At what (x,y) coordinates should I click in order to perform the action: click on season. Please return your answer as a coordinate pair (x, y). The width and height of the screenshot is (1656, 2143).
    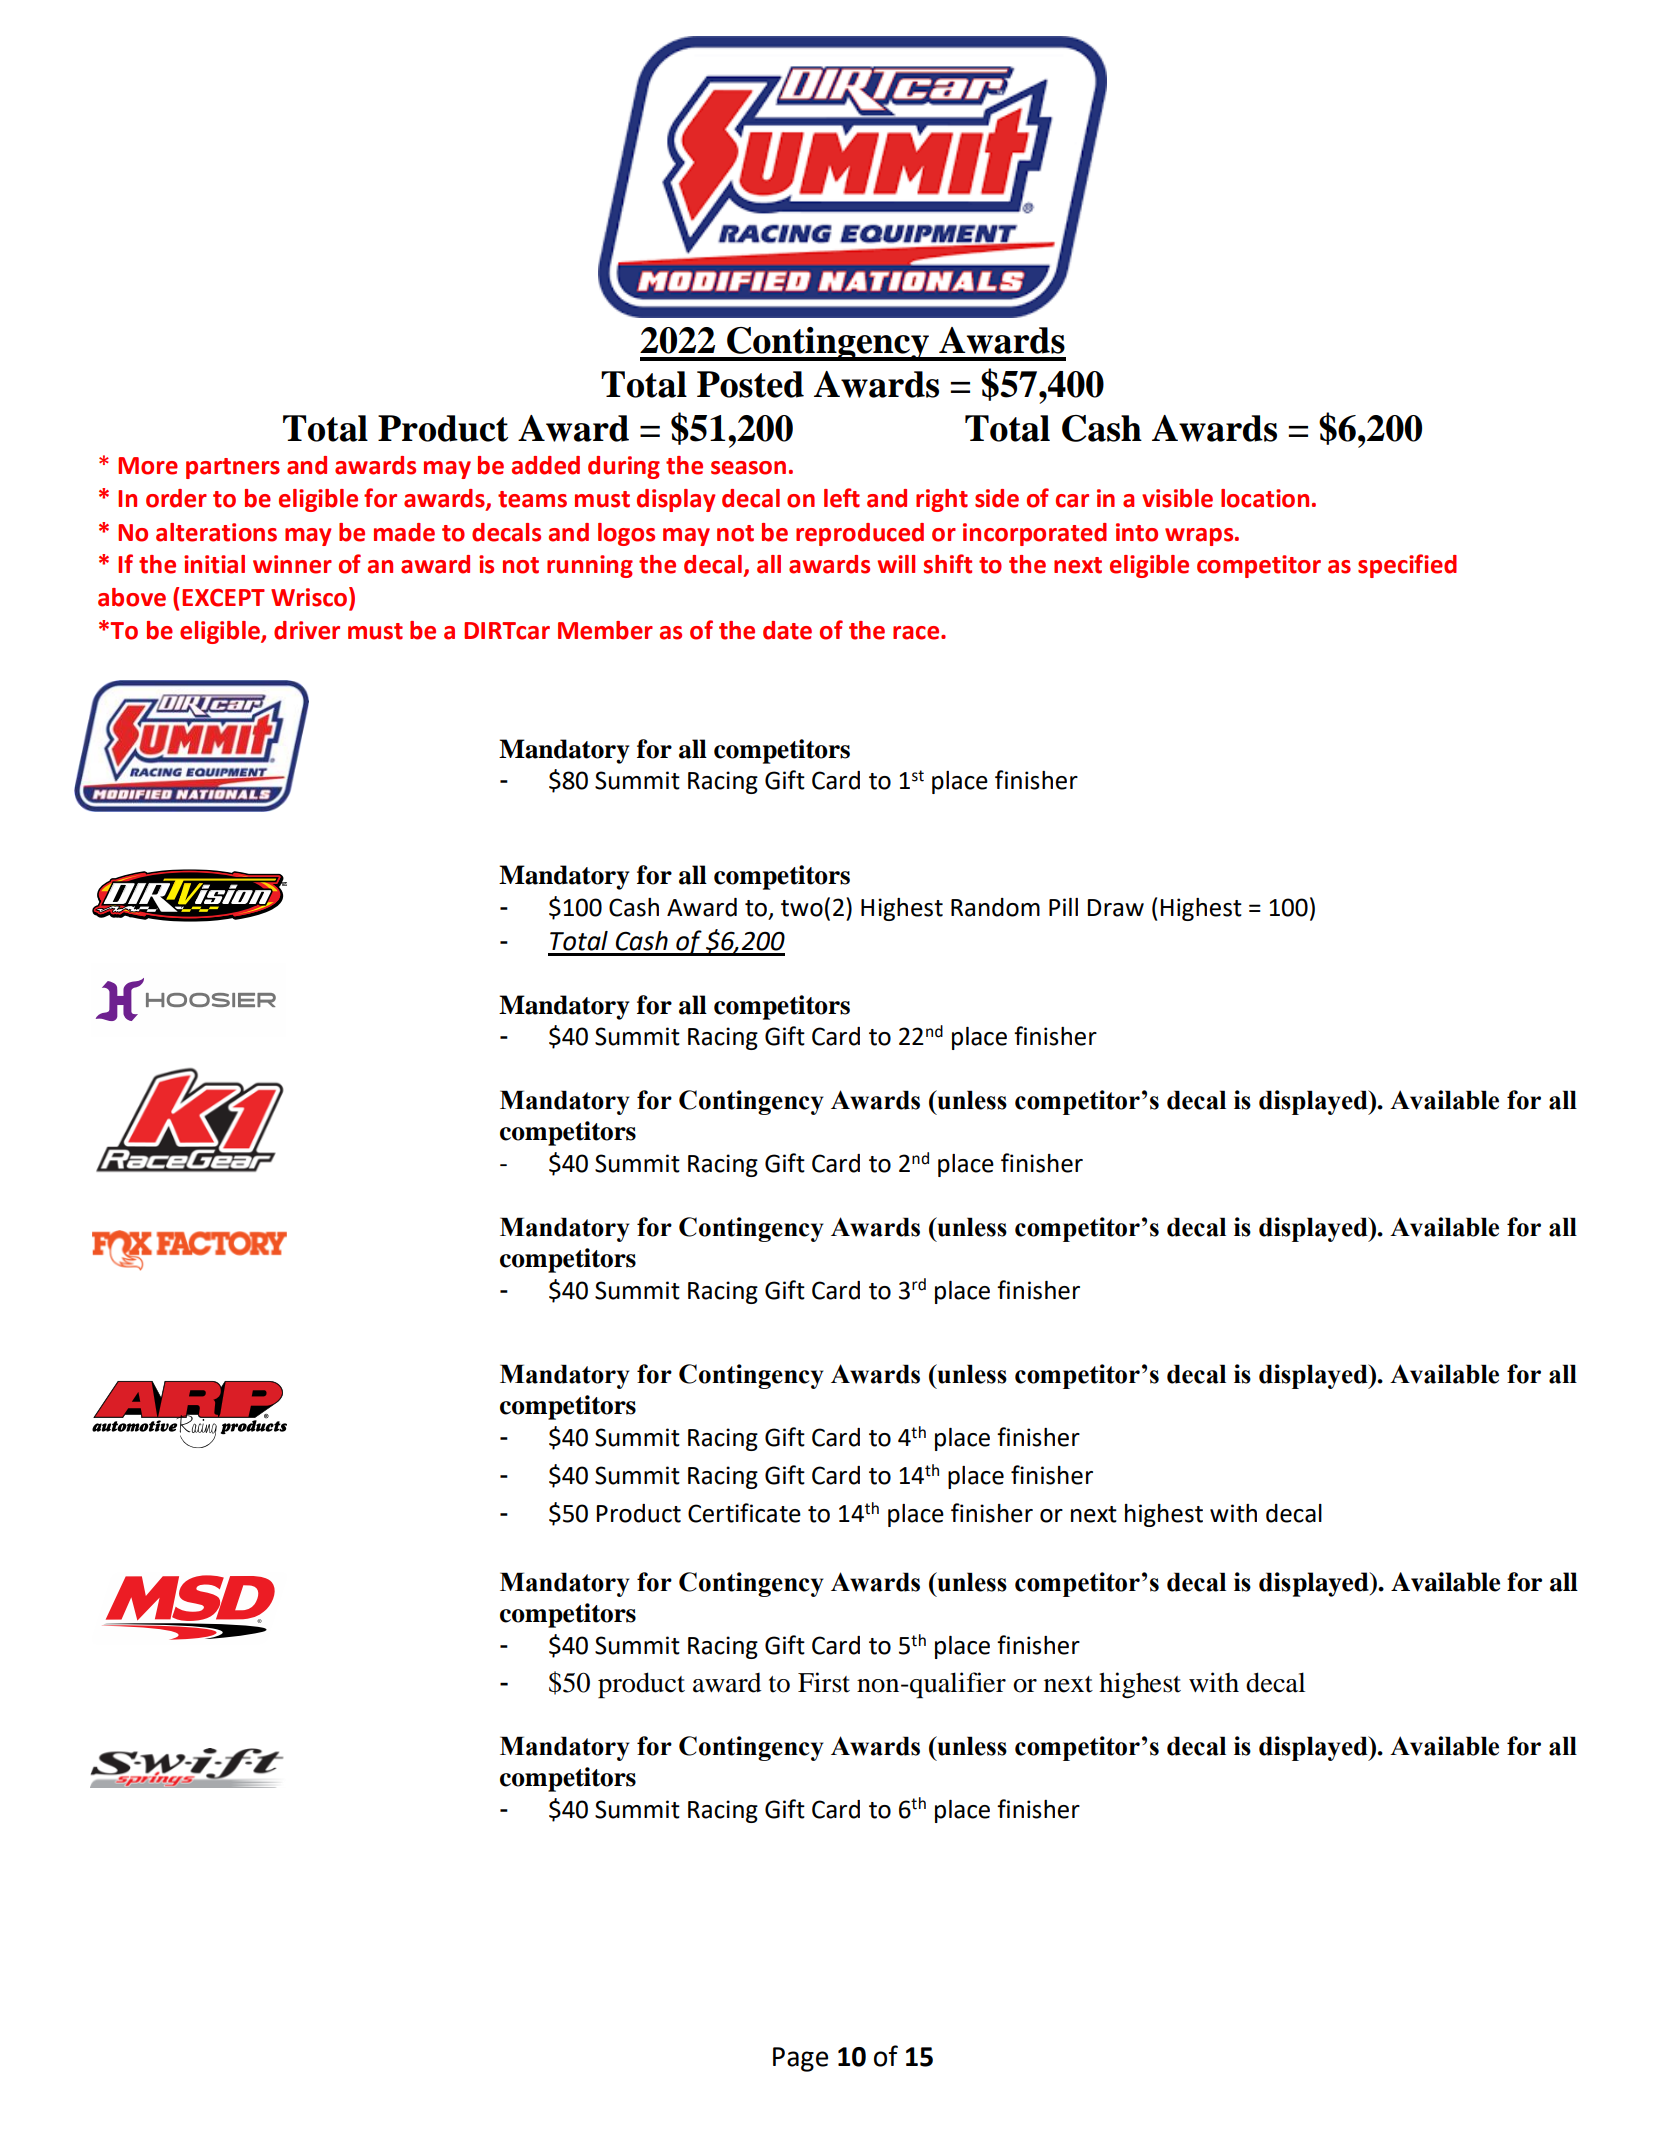
    Looking at the image, I should click on (748, 468).
